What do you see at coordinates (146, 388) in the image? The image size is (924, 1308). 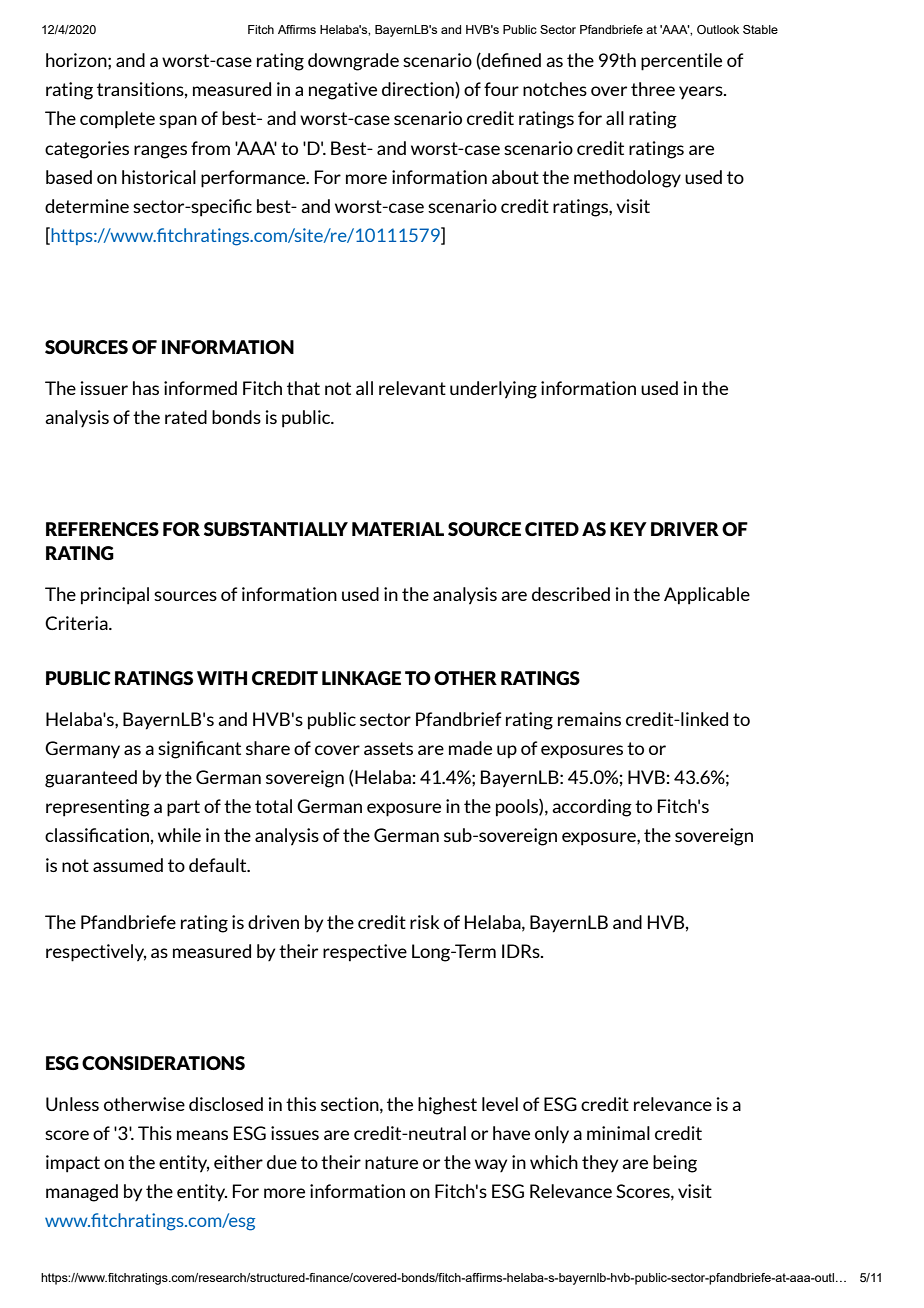 I see `has` at bounding box center [146, 388].
